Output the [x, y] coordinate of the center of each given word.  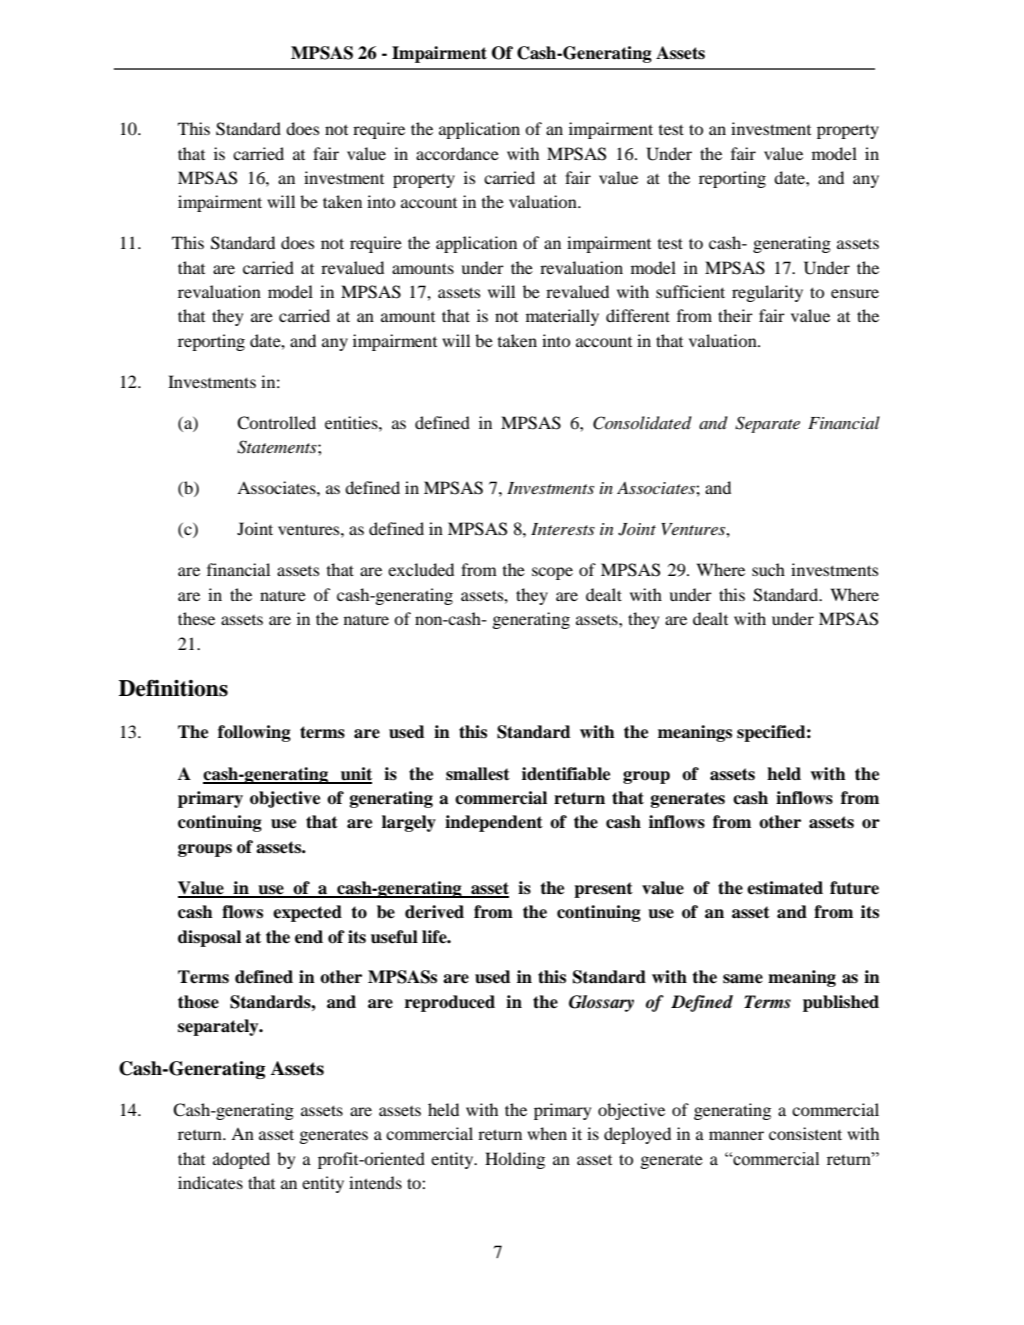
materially [562, 317]
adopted [241, 1160]
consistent [805, 1133]
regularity [767, 293]
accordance [457, 153]
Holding [515, 1160]
